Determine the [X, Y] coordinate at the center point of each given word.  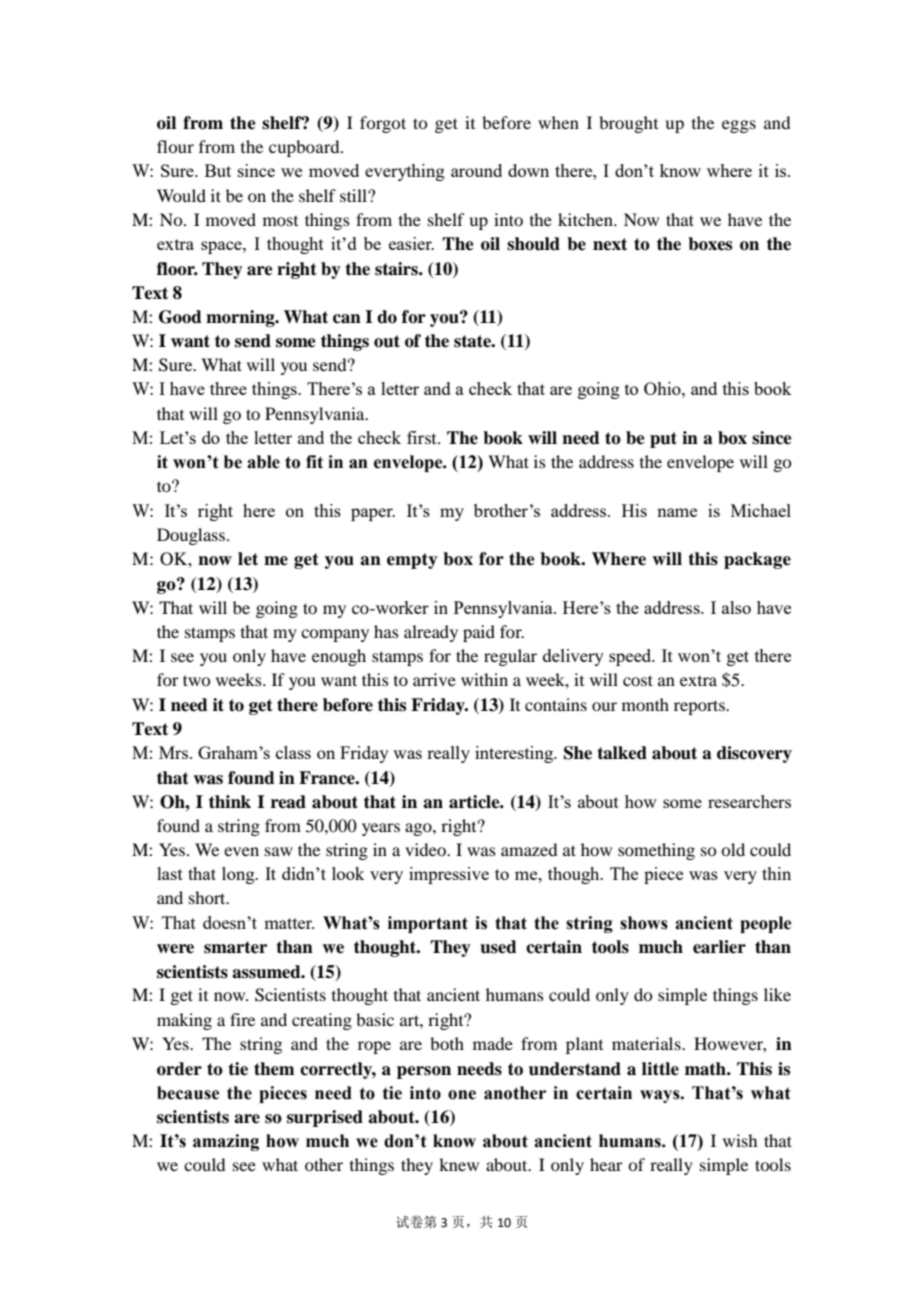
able [263, 462]
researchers [749, 801]
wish [740, 1140]
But [218, 170]
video [426, 849]
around [476, 170]
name [677, 512]
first [423, 437]
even [241, 851]
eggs [739, 126]
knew [459, 1164]
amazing [226, 1142]
